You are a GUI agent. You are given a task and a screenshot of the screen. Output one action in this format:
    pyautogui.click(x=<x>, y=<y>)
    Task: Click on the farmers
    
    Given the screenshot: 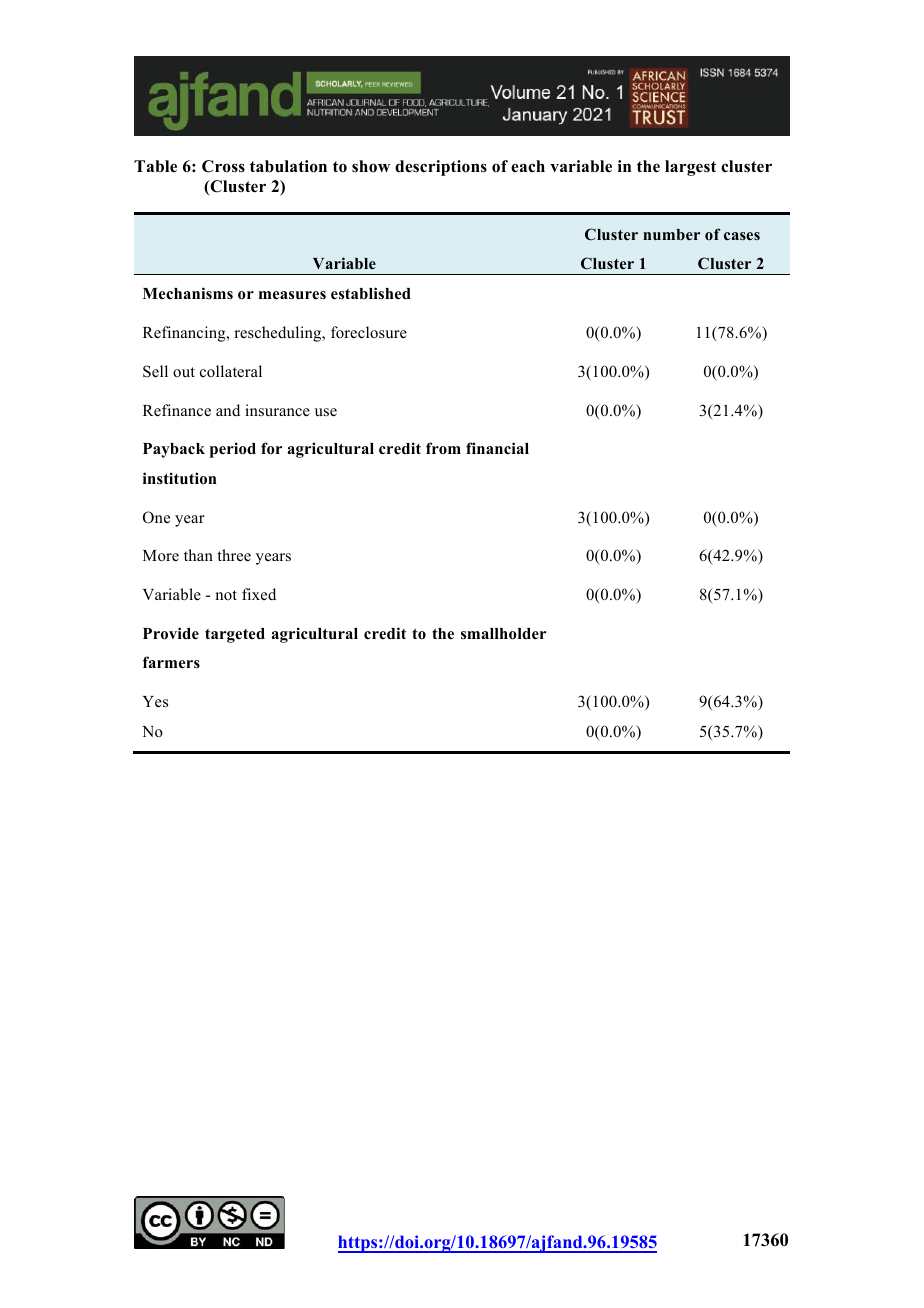 What is the action you would take?
    pyautogui.click(x=171, y=662)
